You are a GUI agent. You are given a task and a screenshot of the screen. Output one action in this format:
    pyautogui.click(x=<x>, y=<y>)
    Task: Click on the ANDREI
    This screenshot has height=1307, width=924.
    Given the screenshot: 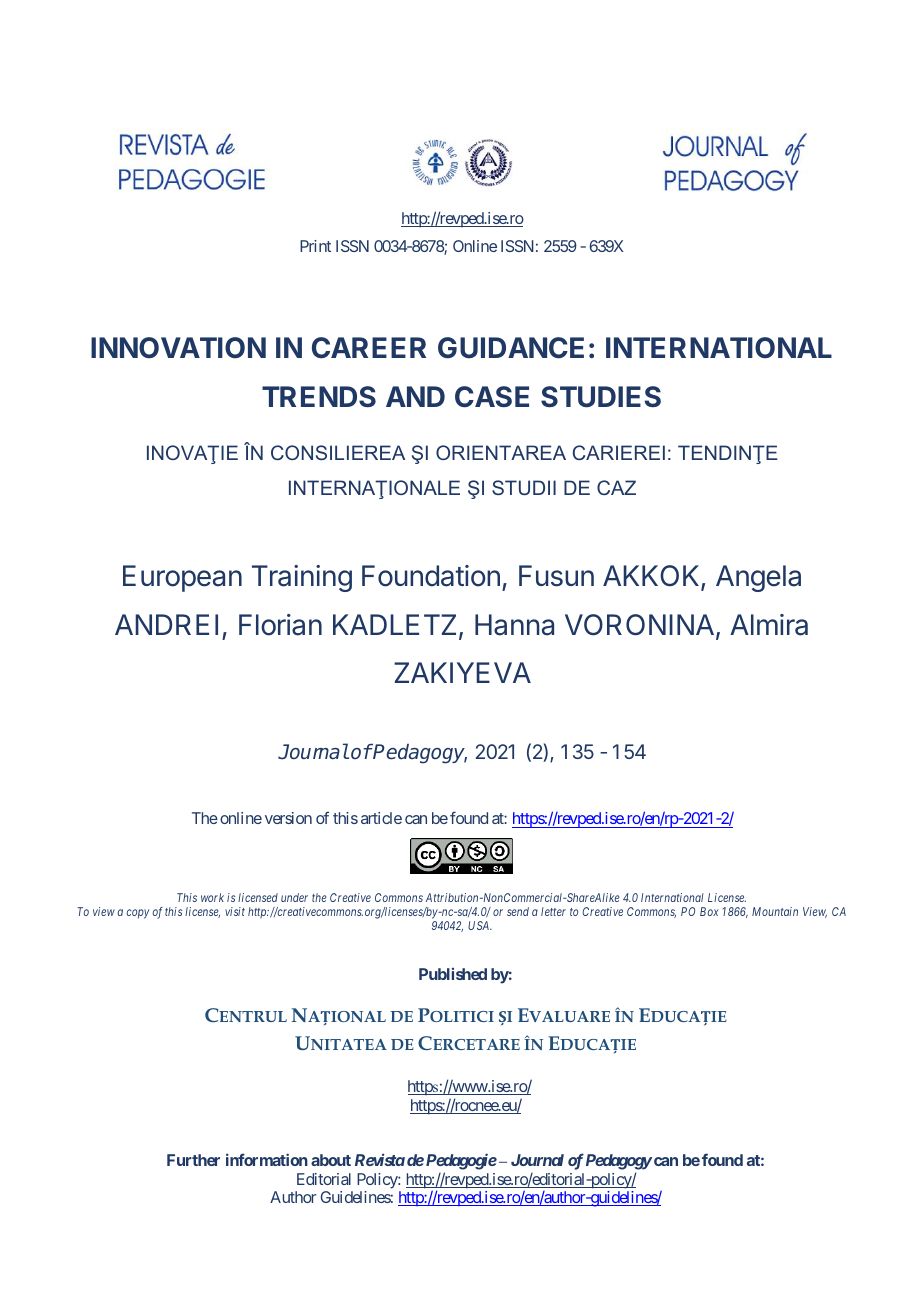 What is the action you would take?
    pyautogui.click(x=166, y=624)
